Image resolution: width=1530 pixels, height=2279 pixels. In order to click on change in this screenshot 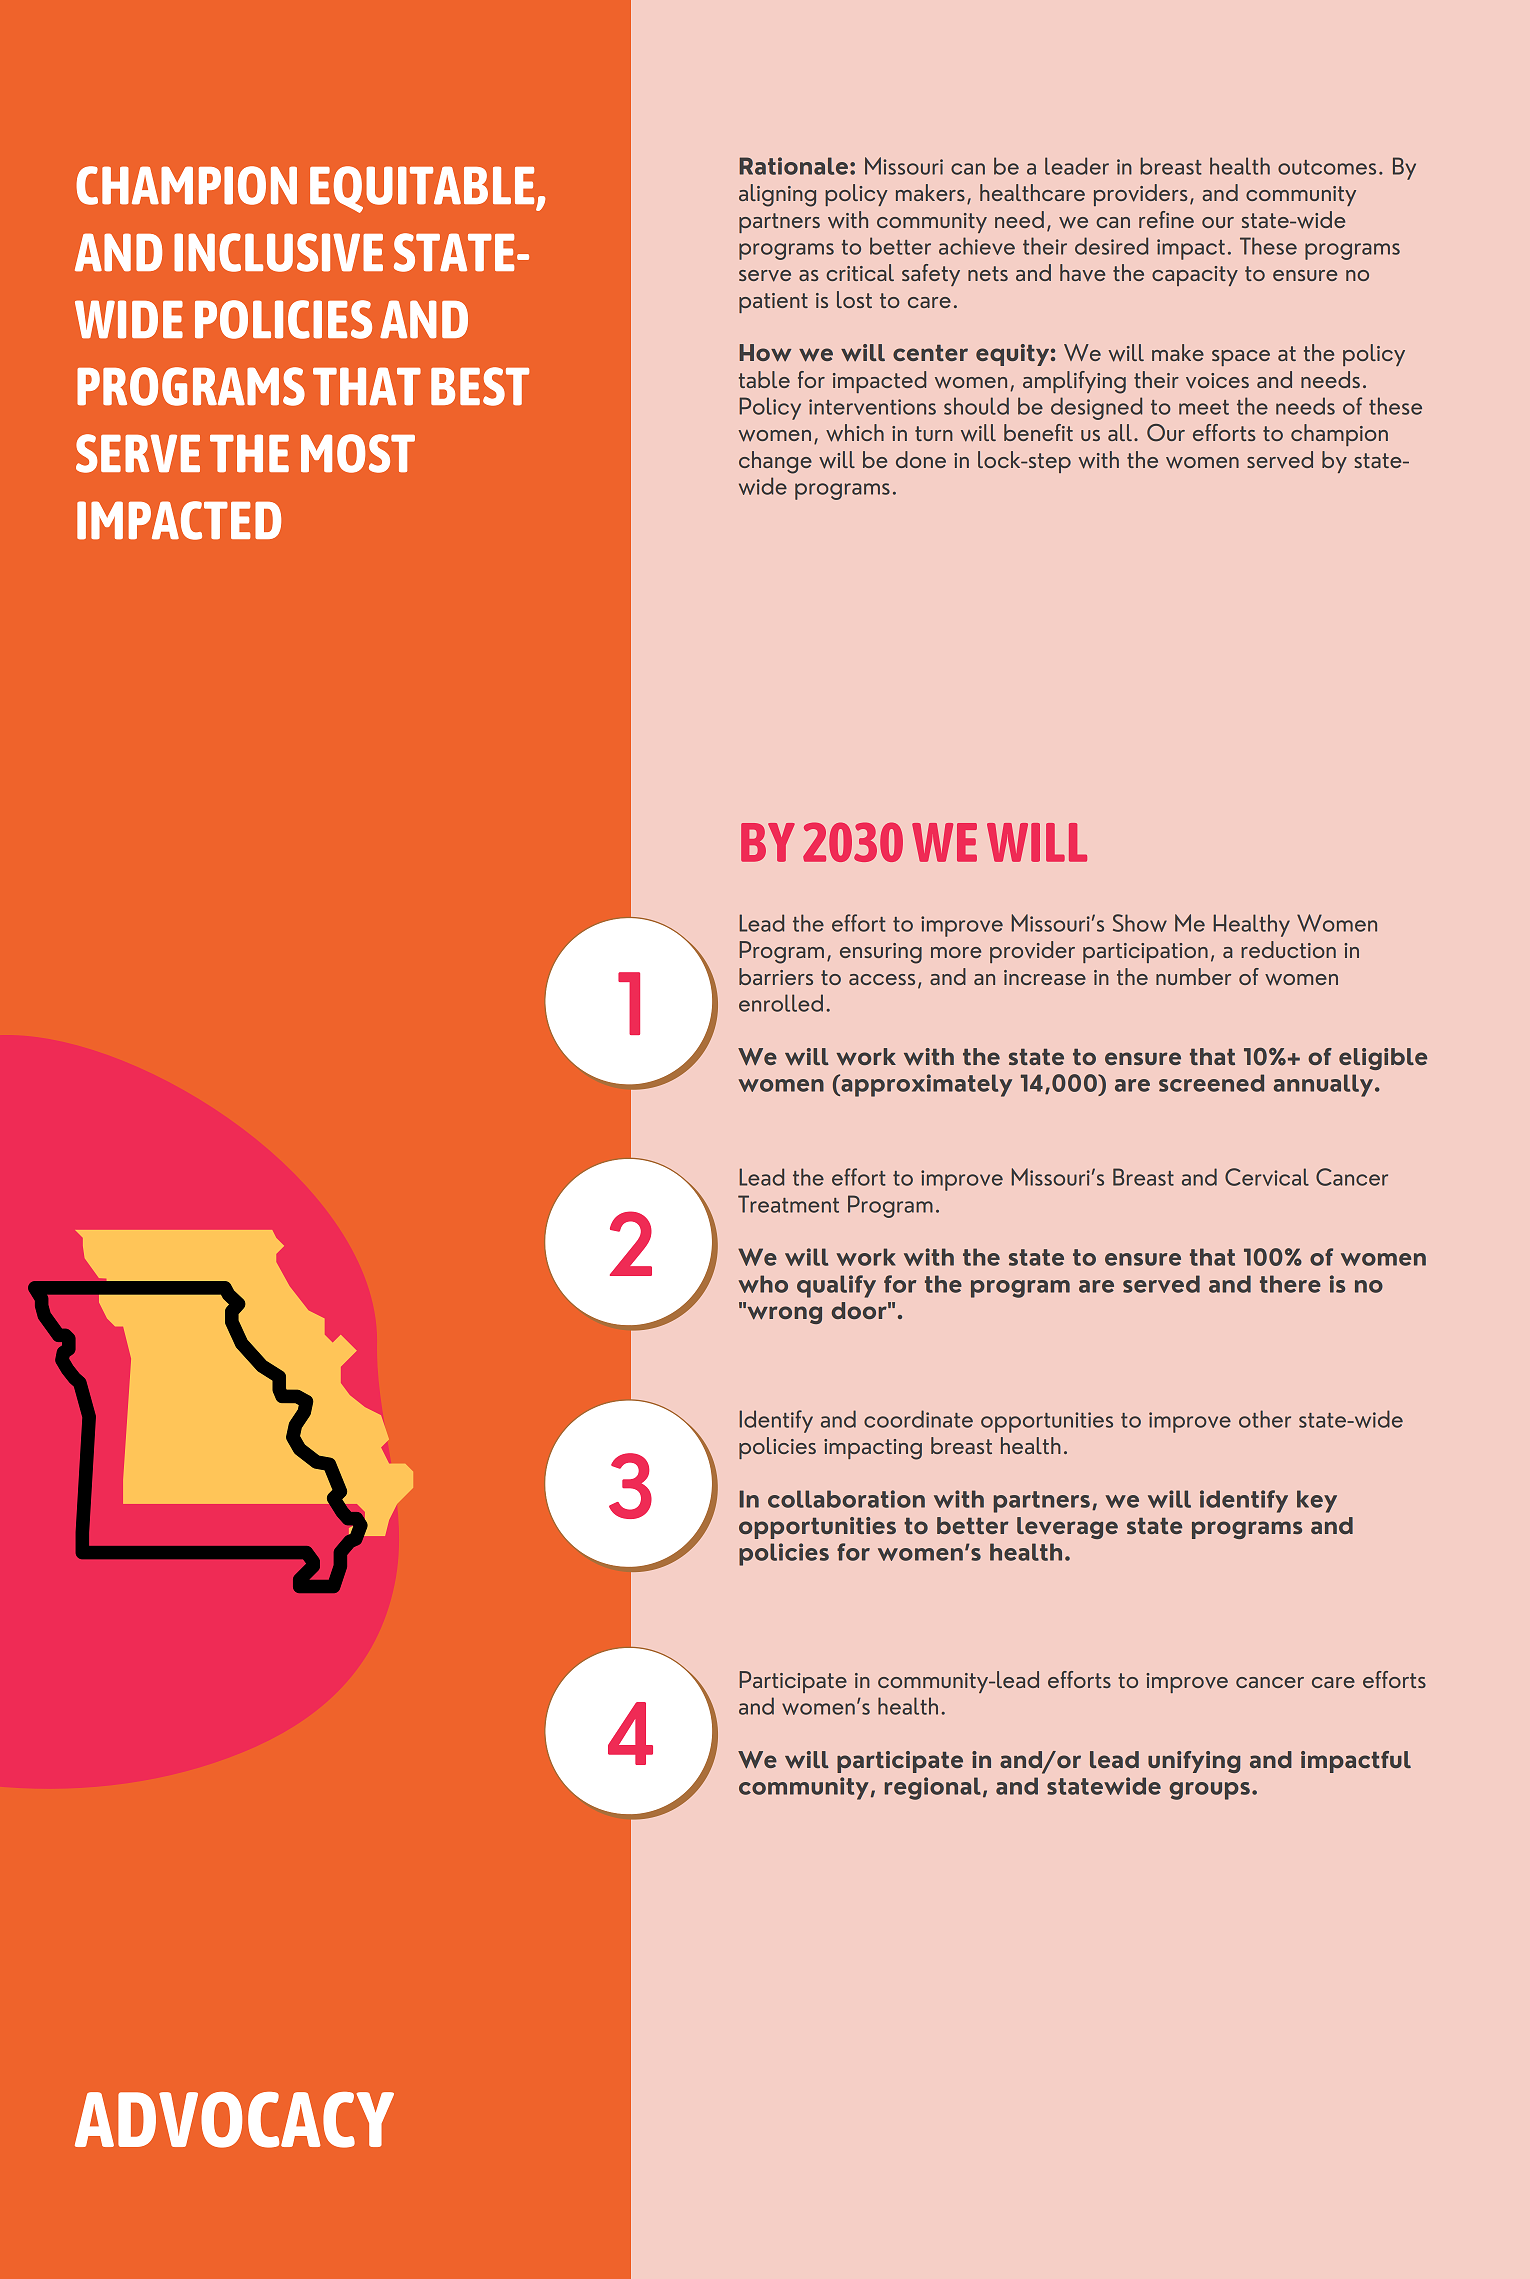, I will do `click(775, 462)`.
